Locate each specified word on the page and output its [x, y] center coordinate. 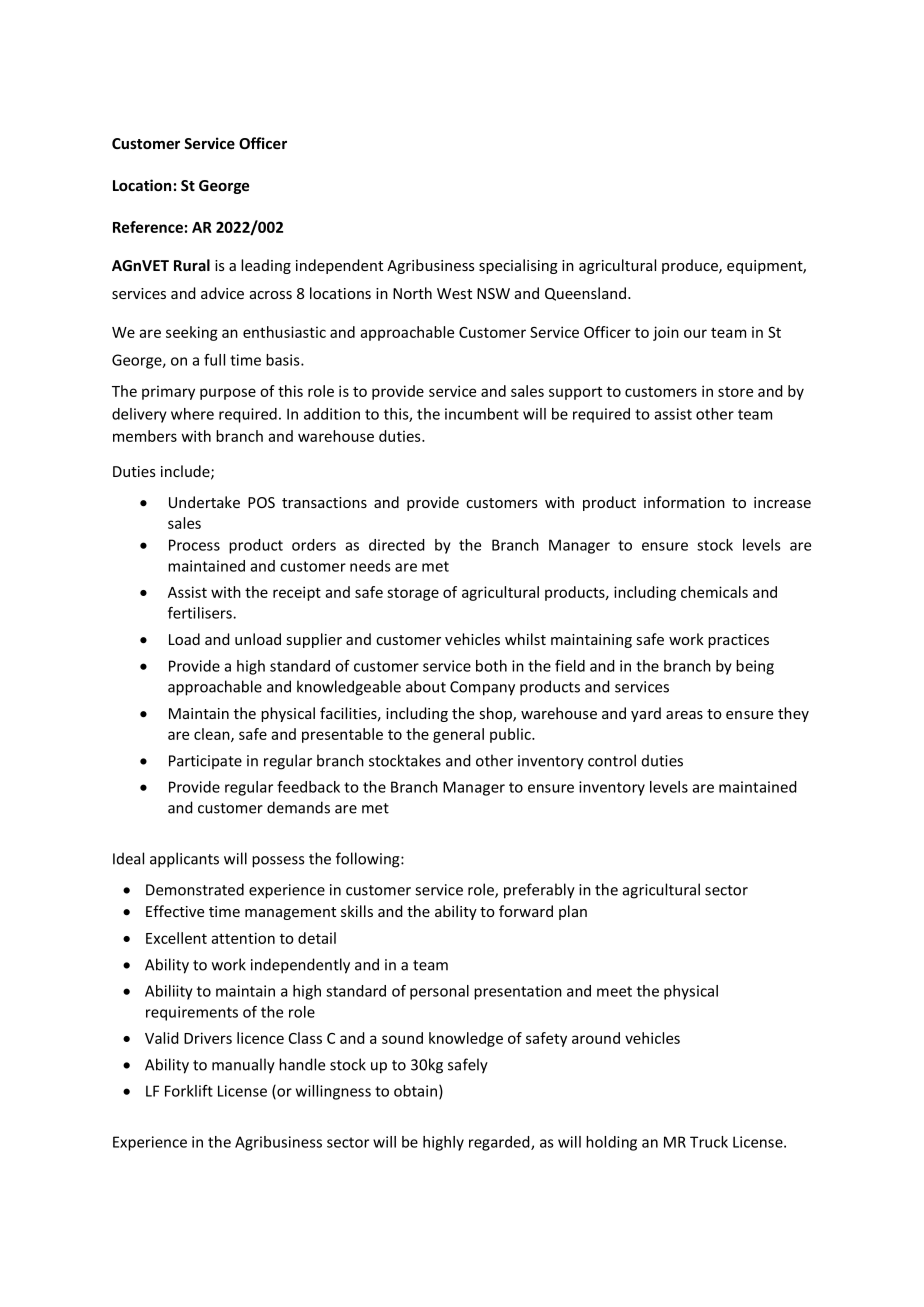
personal [439, 992]
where [192, 414]
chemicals [714, 592]
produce [691, 266]
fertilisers [201, 613]
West [454, 293]
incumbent [482, 414]
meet [614, 991]
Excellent [176, 938]
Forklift [189, 1091]
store [735, 392]
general [458, 735]
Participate [205, 762]
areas [684, 715]
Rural [192, 265]
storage [413, 594]
